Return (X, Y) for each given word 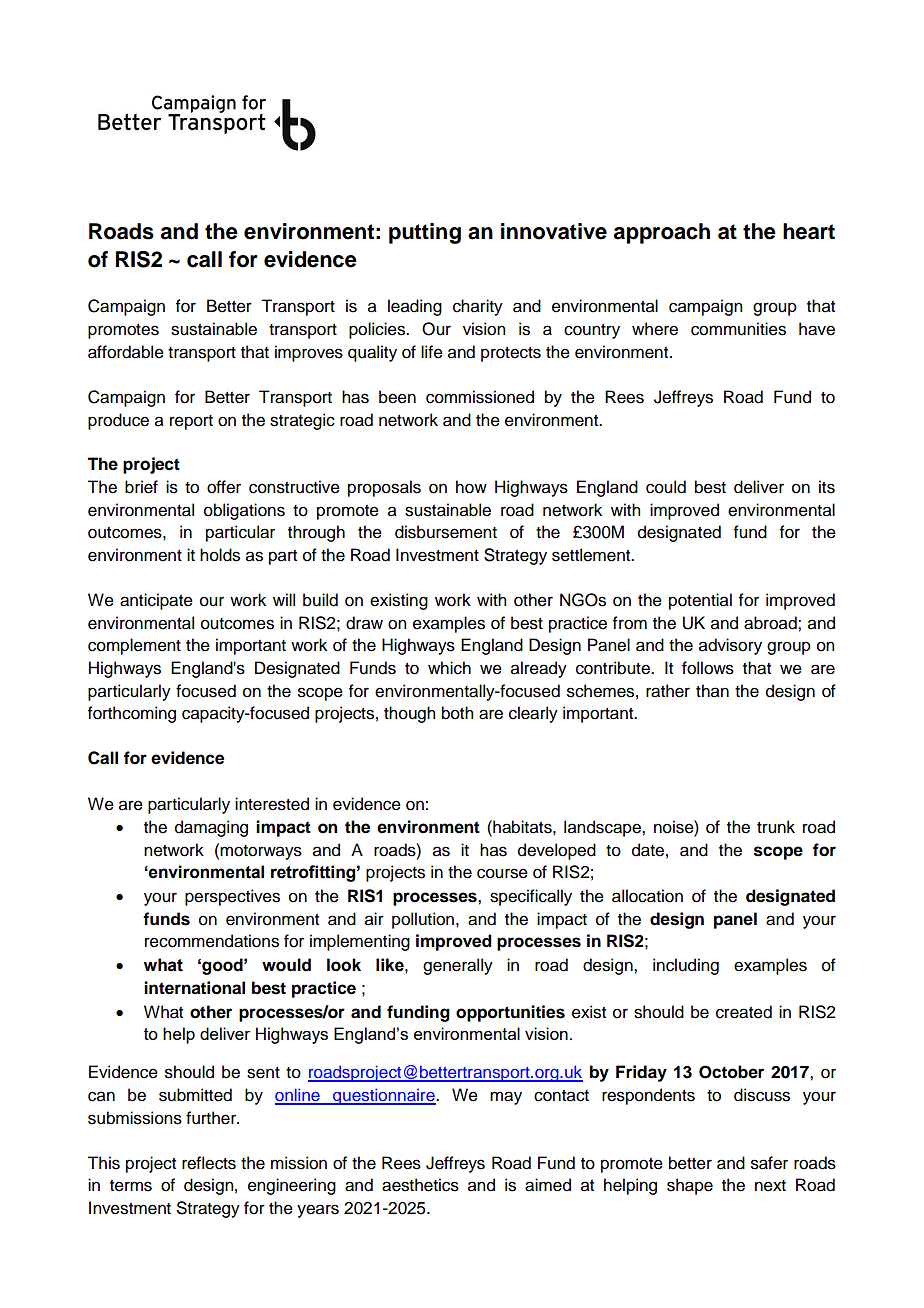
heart (809, 231)
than (712, 691)
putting (425, 233)
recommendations (212, 941)
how (471, 487)
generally (458, 966)
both (457, 713)
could (666, 487)
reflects (209, 1163)
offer (224, 487)
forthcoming (132, 714)
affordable (126, 352)
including (686, 966)
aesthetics (420, 1185)
